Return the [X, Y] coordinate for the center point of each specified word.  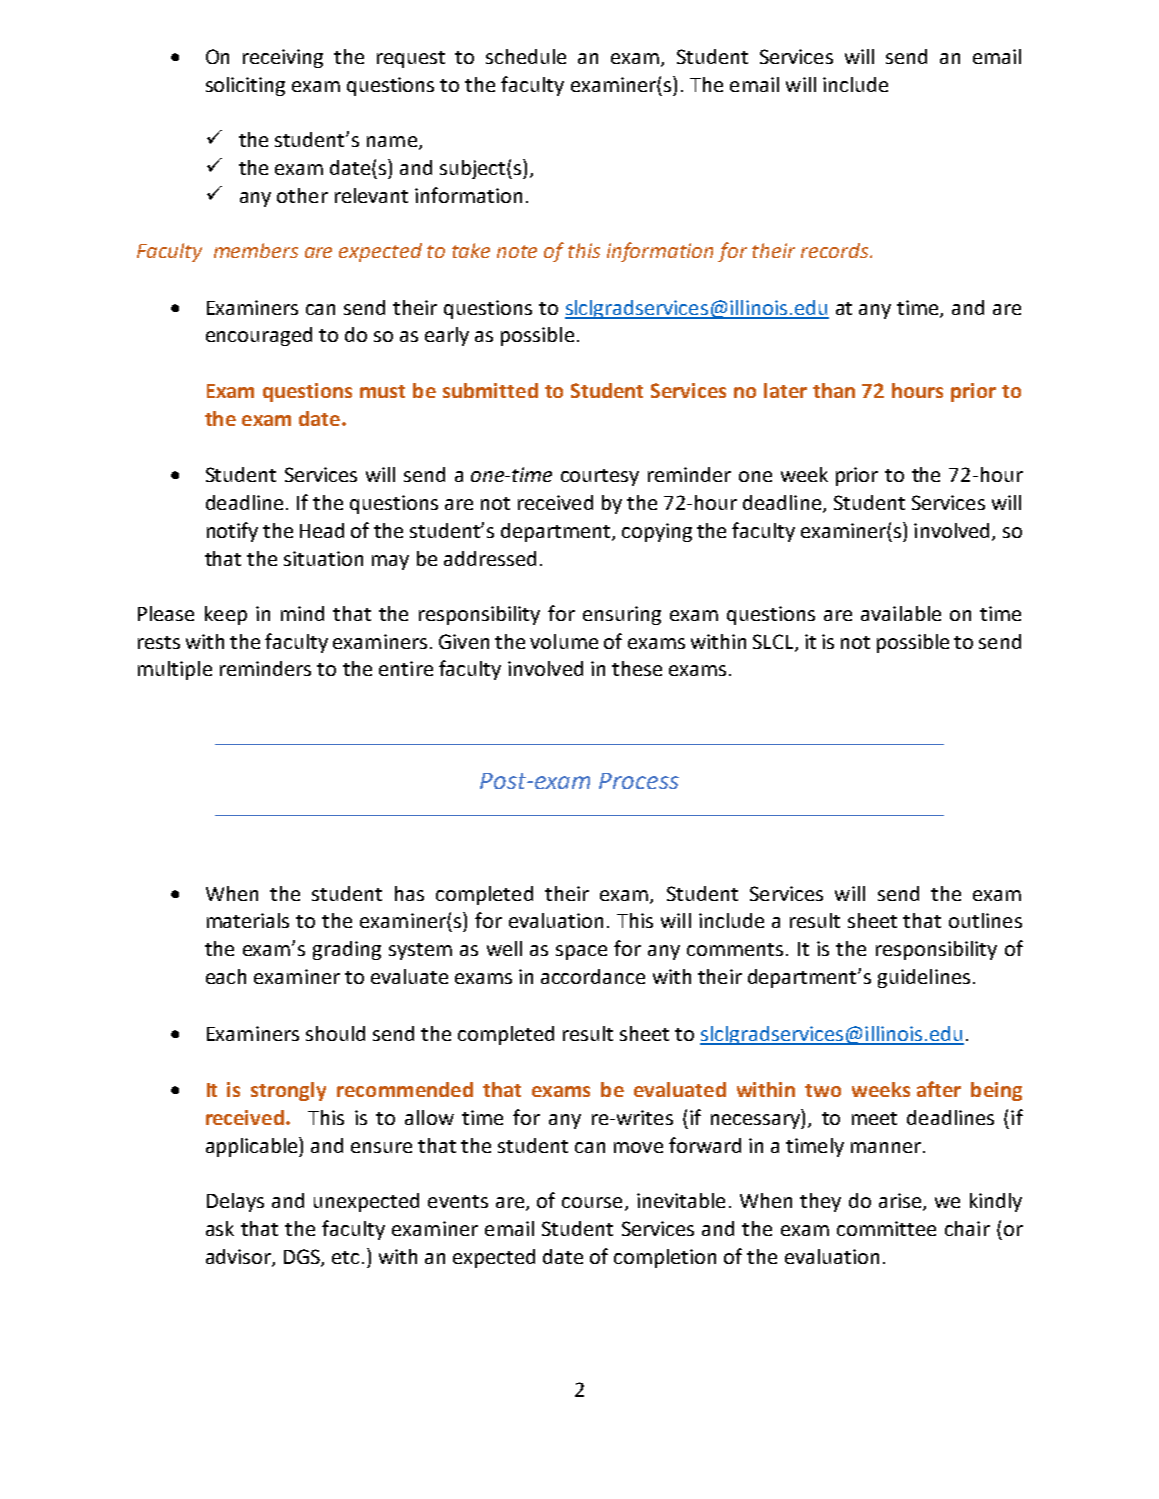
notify [232, 532]
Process [639, 781]
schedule [526, 56]
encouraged [259, 336]
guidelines [924, 978]
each [226, 976]
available [901, 613]
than [834, 390]
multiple [175, 670]
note [517, 251]
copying [657, 532]
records [836, 250]
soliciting [245, 86]
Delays [235, 1202]
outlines [985, 920]
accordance [593, 976]
